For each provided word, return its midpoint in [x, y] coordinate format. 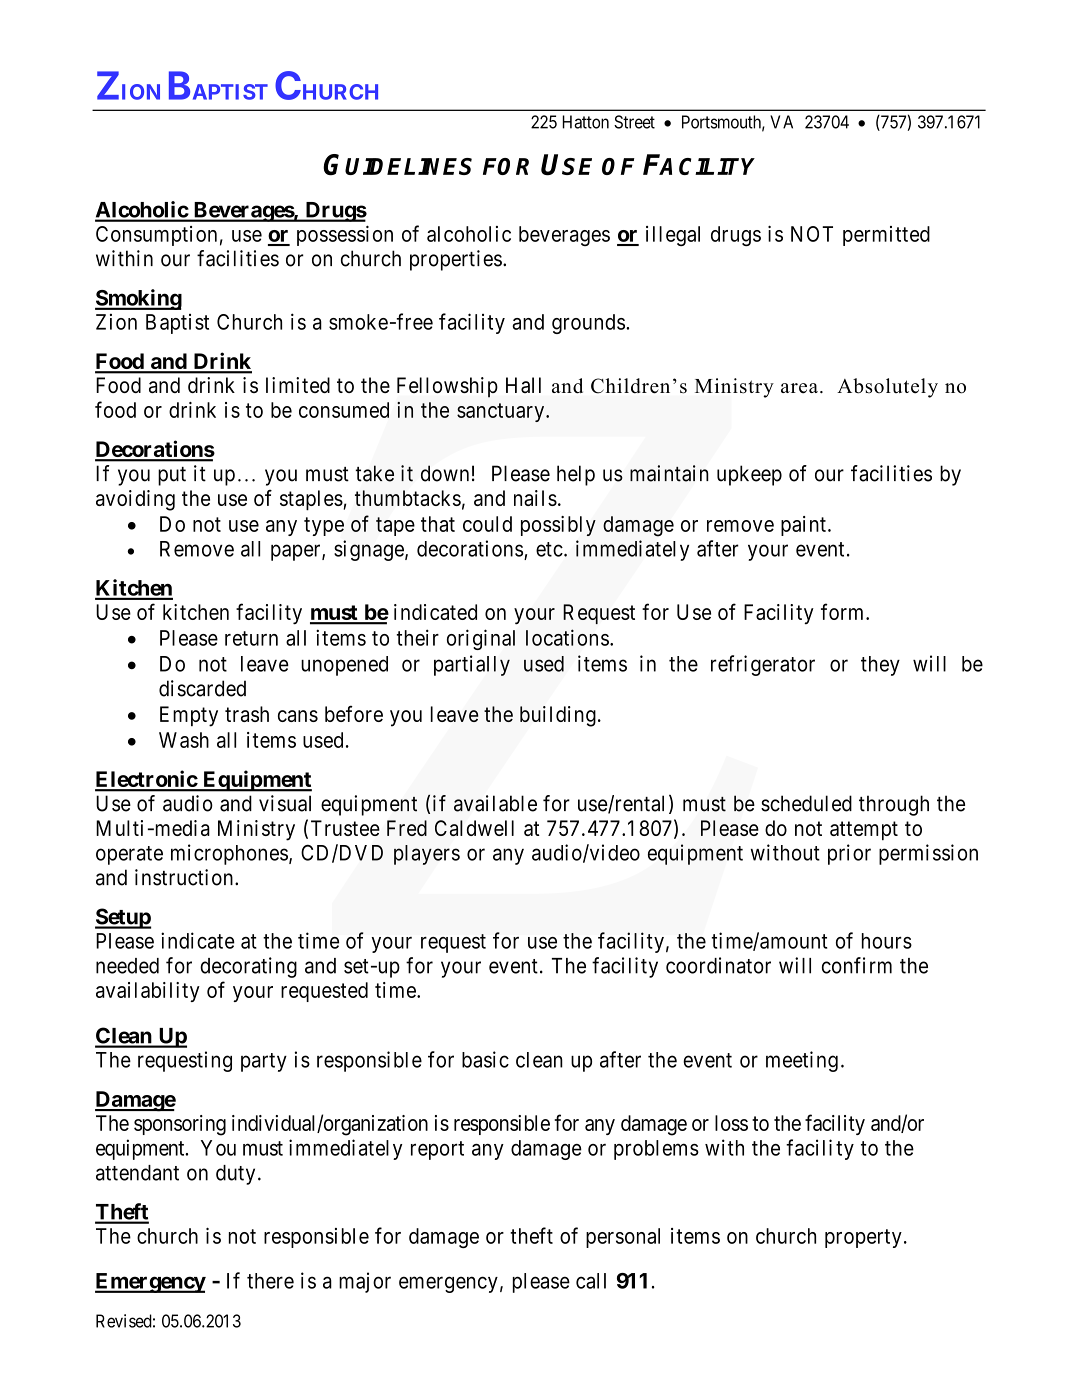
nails [535, 498]
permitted [886, 236]
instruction [184, 877]
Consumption [156, 236]
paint [803, 526]
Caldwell [474, 828]
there [270, 1281]
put [172, 476]
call [591, 1281]
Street [634, 122]
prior [849, 854]
